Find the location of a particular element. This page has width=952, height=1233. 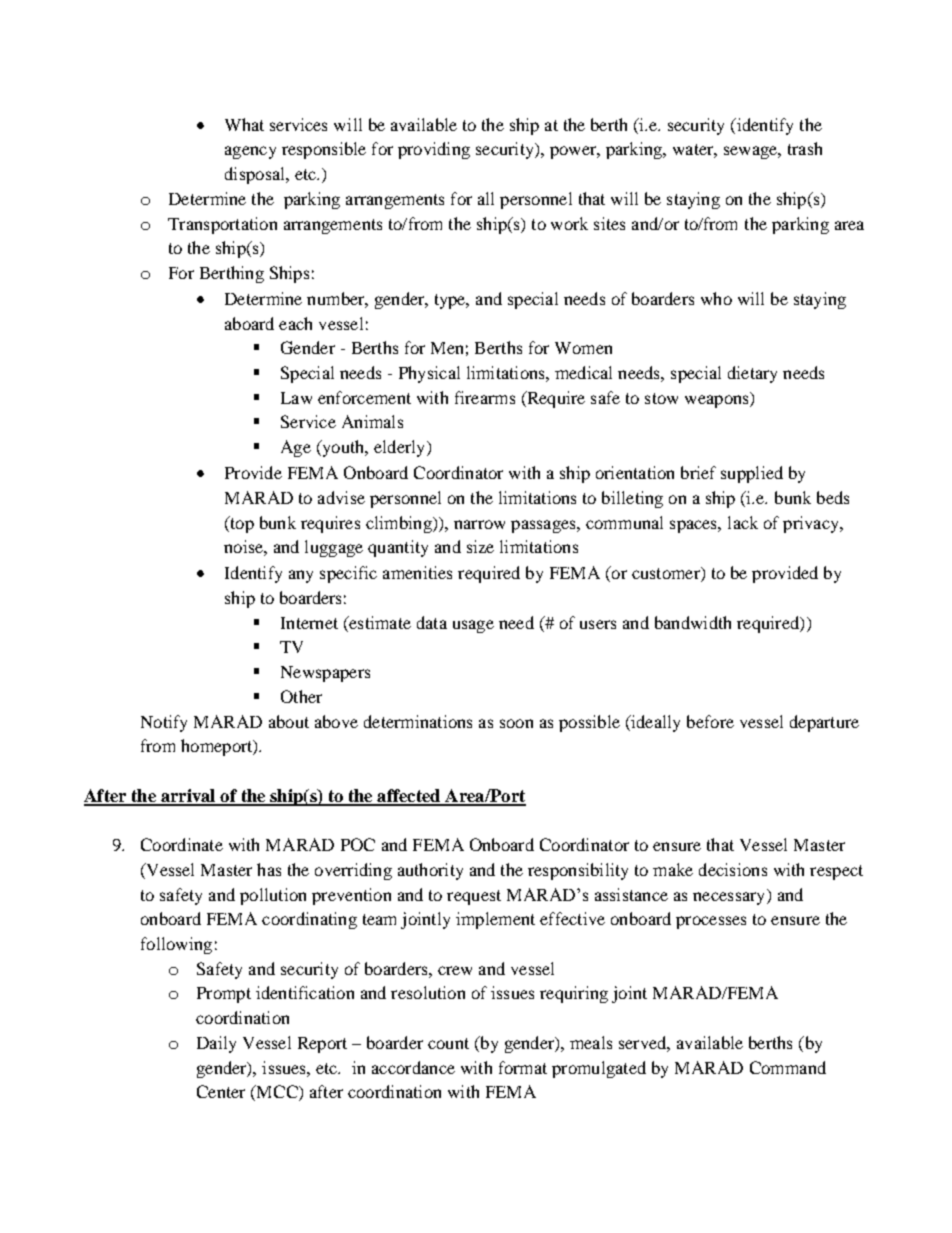

request is located at coordinates (474, 897).
